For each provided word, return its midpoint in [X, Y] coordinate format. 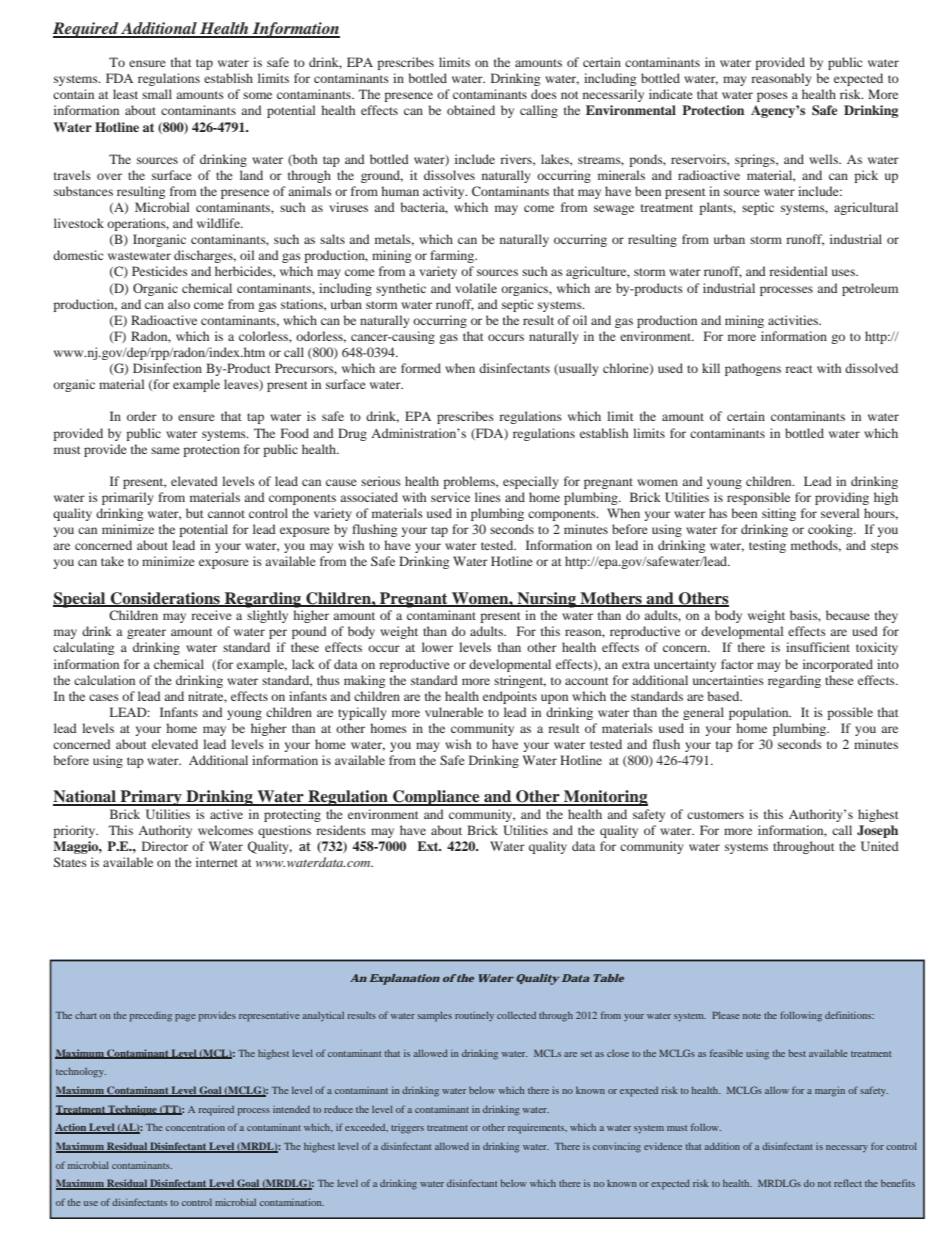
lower [437, 647]
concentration [195, 1127]
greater [146, 633]
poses [772, 97]
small [157, 94]
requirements [537, 1128]
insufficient [818, 647]
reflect [848, 1183]
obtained [471, 110]
